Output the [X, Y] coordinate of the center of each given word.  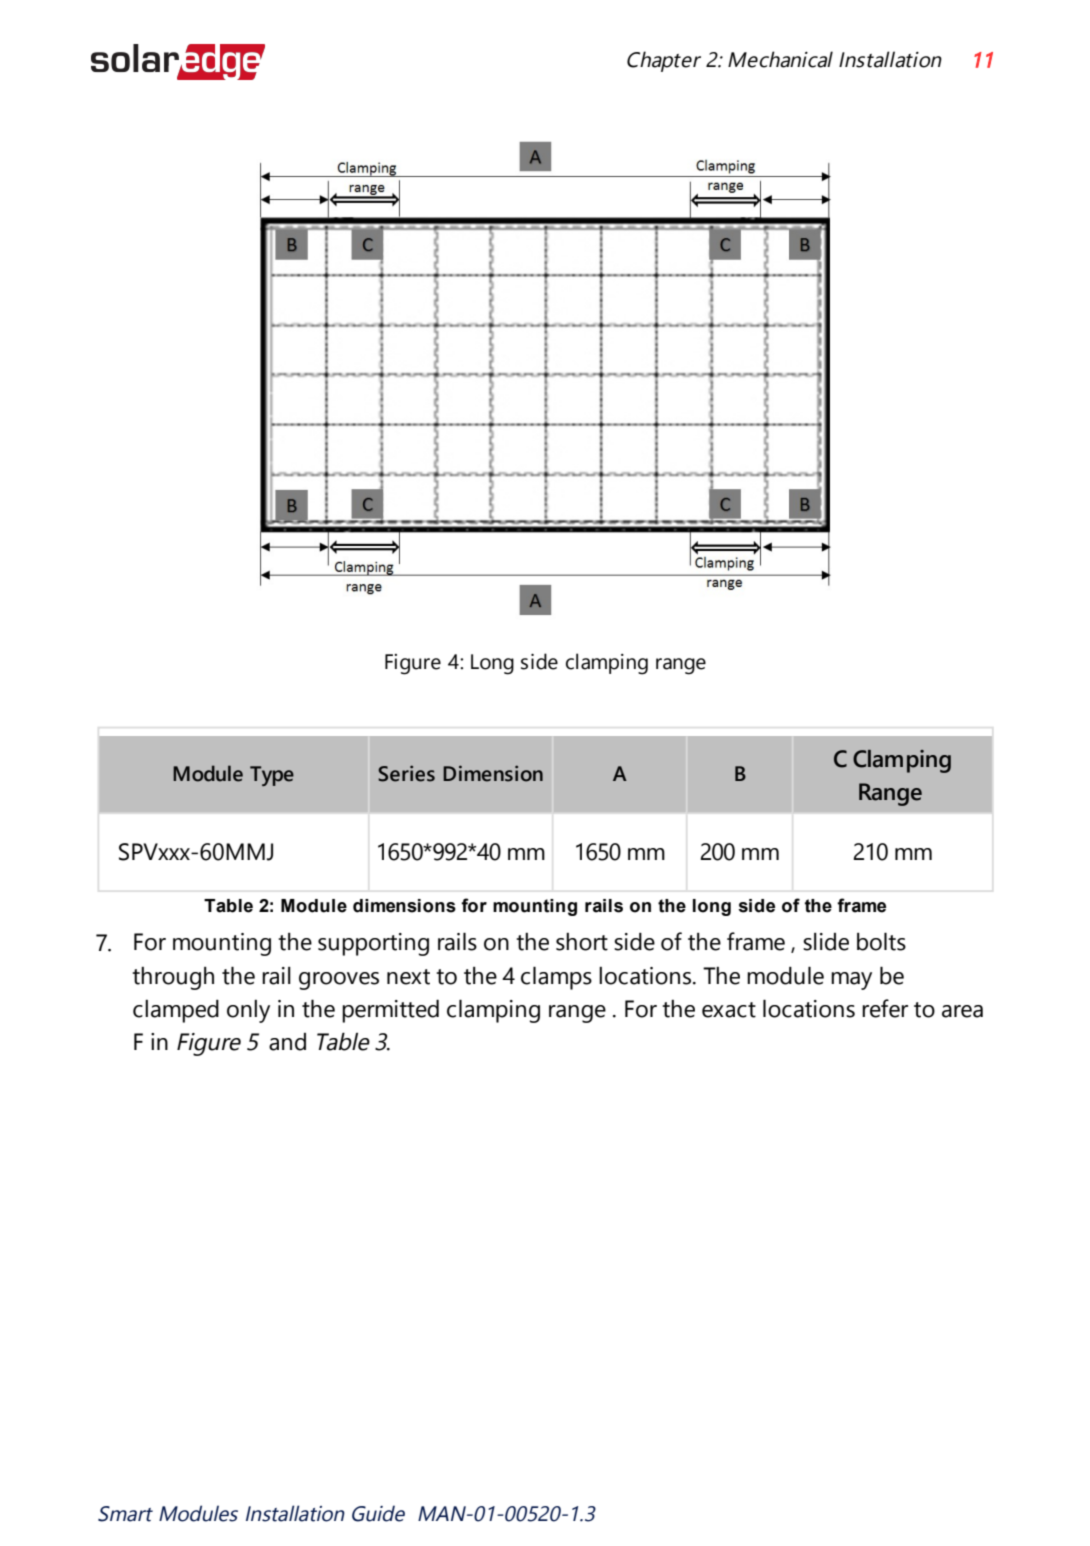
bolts [881, 941]
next [408, 977]
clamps [556, 978]
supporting [373, 944]
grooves [339, 981]
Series [406, 773]
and [287, 1042]
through [173, 978]
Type [272, 776]
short [582, 942]
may [851, 981]
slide [826, 942]
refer [885, 1008]
